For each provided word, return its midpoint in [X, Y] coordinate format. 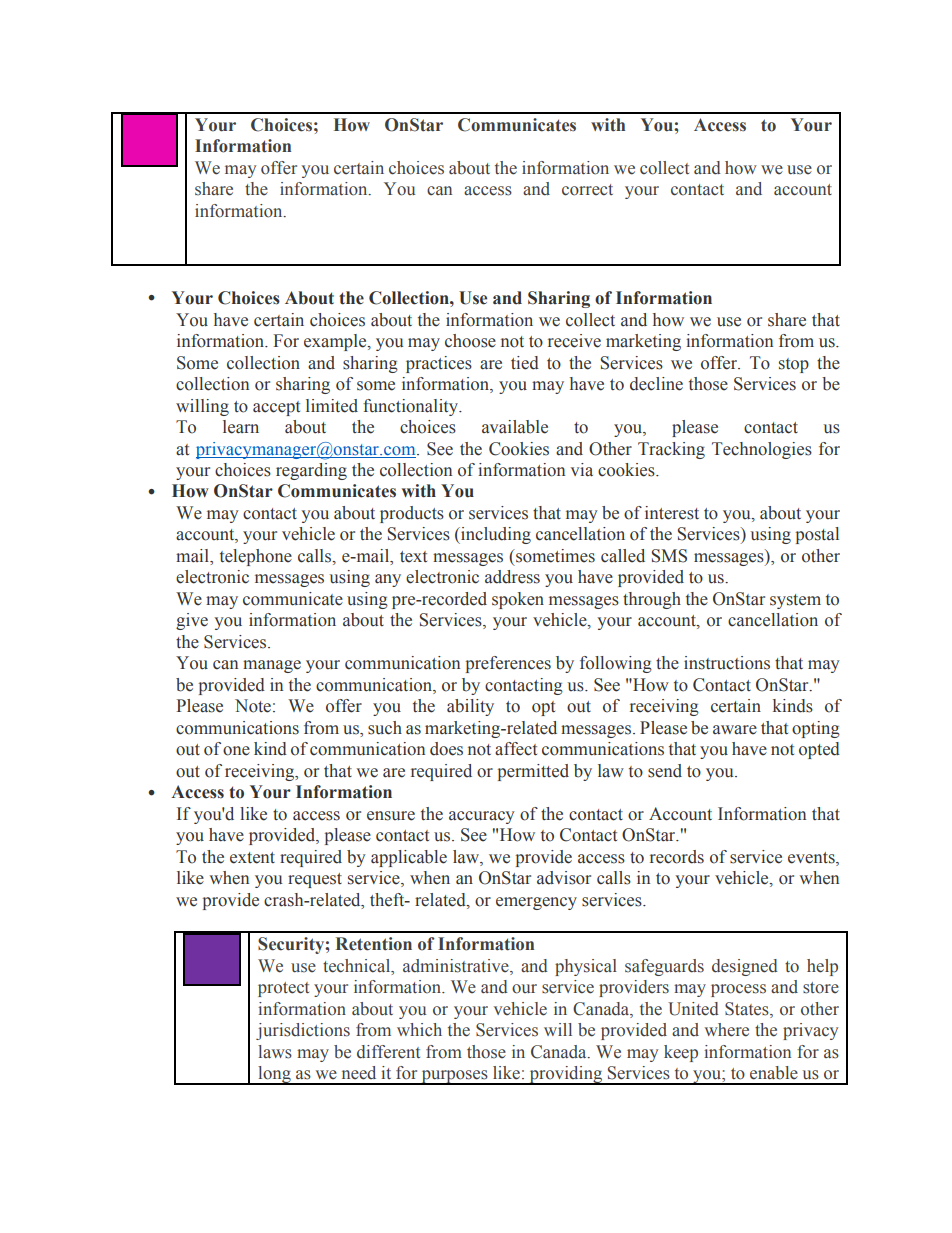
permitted [533, 772]
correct [587, 190]
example [336, 342]
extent [252, 858]
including [495, 535]
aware [735, 730]
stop [794, 365]
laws [275, 1052]
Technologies [762, 450]
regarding [311, 471]
